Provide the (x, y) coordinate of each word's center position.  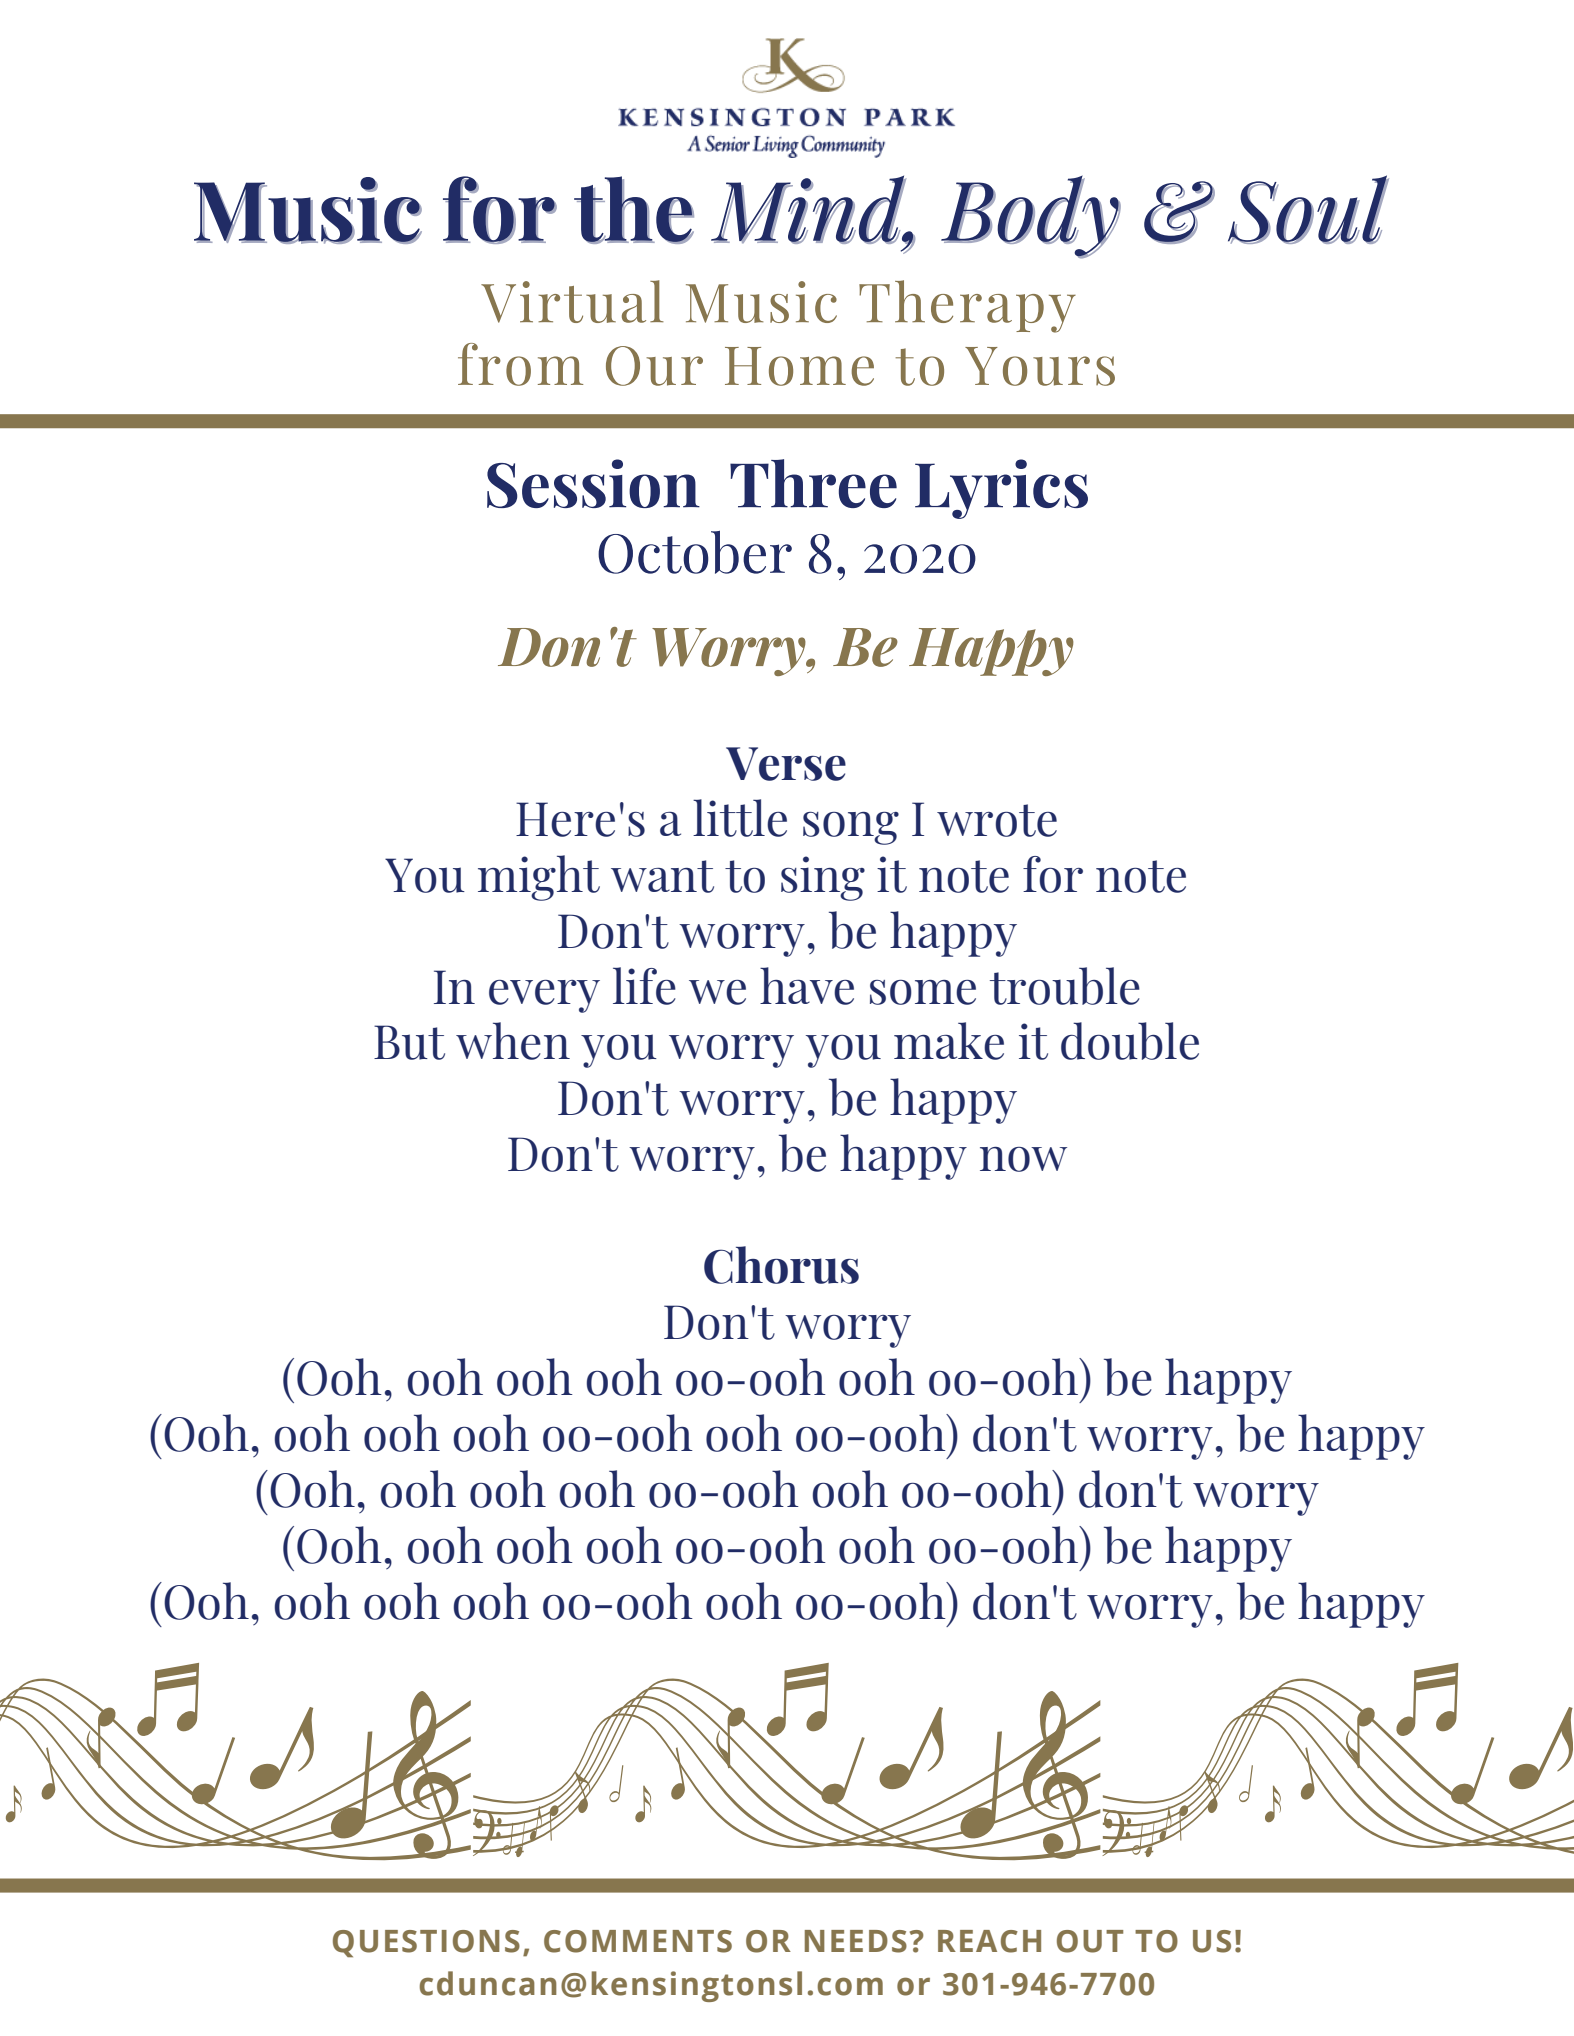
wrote (997, 820)
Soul (1308, 209)
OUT (1090, 1941)
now (1023, 1159)
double (1130, 1041)
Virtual (572, 301)
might (539, 878)
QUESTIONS (426, 1944)
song (851, 828)
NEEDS (856, 1941)
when (513, 1041)
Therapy (967, 306)
